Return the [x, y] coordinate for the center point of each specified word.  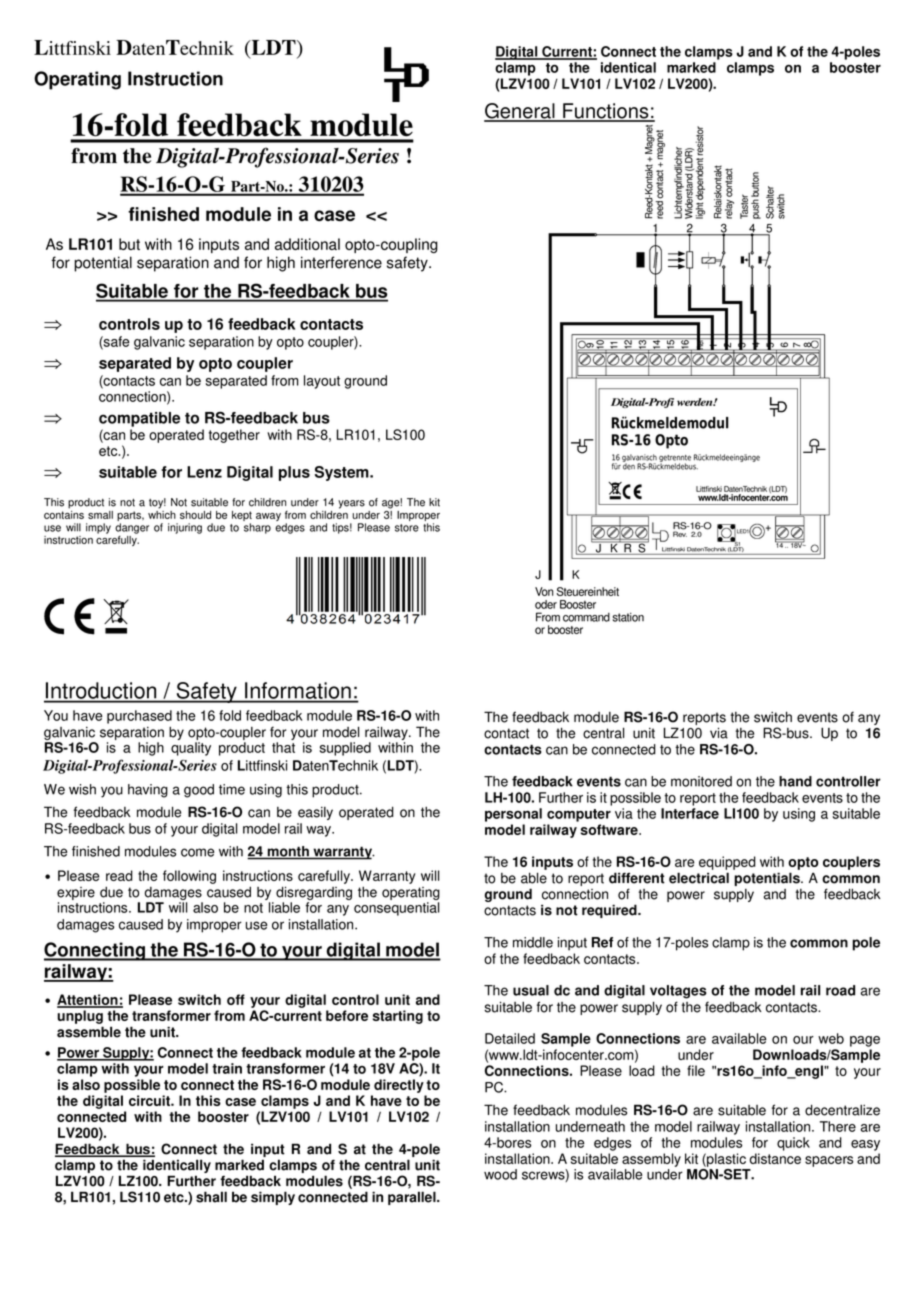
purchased [139, 717]
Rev [680, 533]
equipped [727, 863]
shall [211, 1197]
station [628, 617]
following [189, 877]
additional [307, 244]
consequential [396, 909]
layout [322, 382]
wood [500, 1174]
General [520, 112]
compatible [139, 419]
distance [775, 1158]
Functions [606, 112]
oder [546, 604]
